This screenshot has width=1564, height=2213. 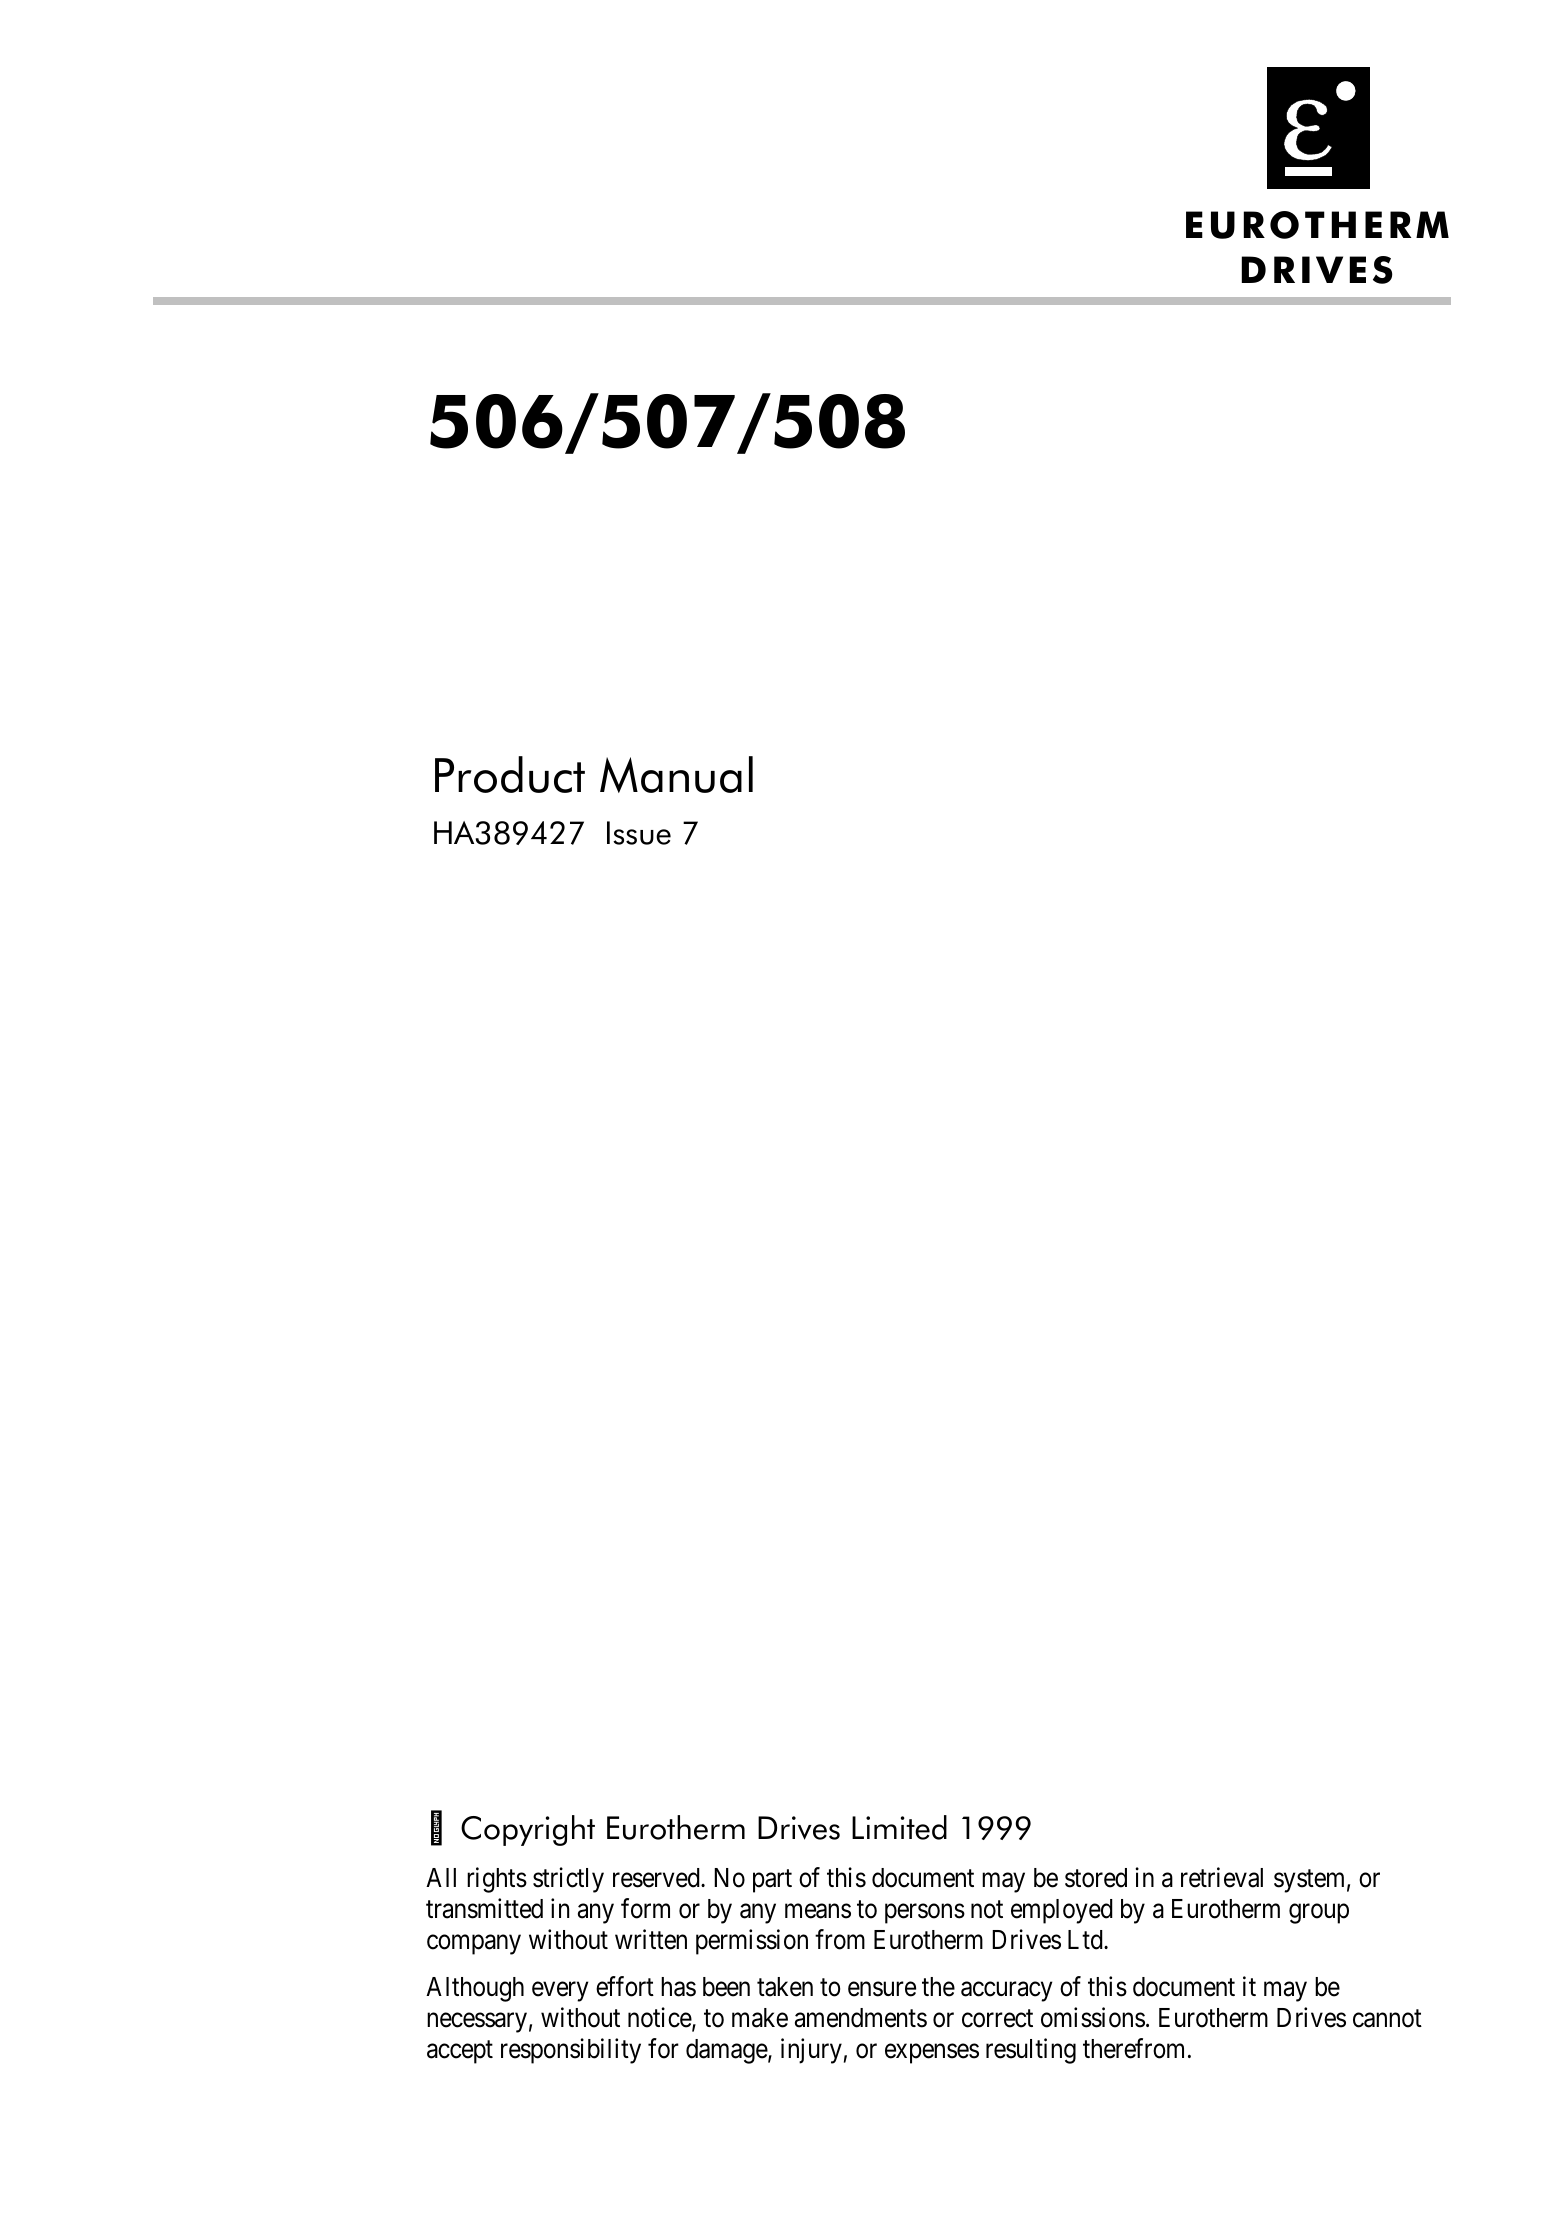 What do you see at coordinates (484, 1908) in the screenshot?
I see `transmitted` at bounding box center [484, 1908].
